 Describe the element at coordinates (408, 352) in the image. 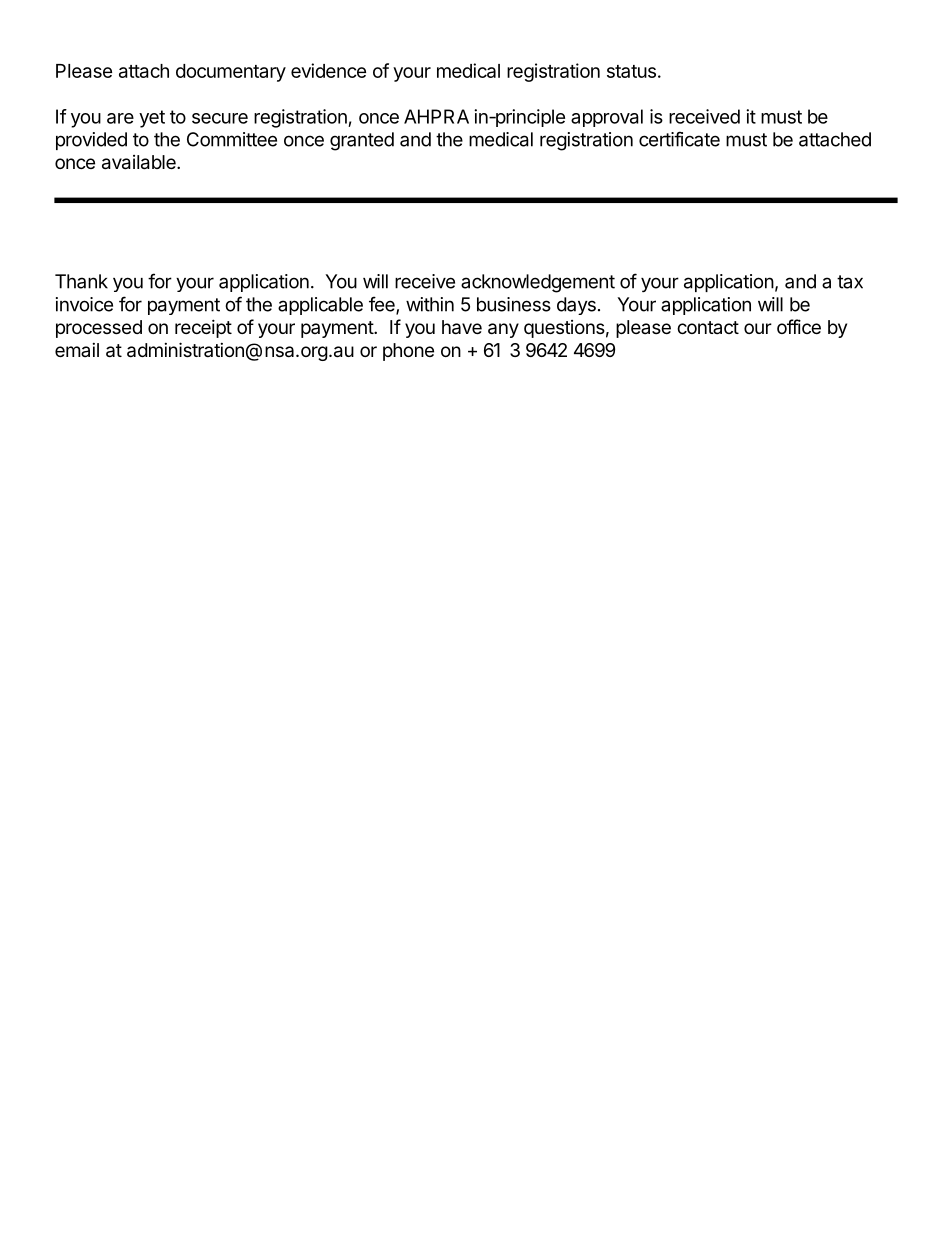

I see `phone` at that location.
